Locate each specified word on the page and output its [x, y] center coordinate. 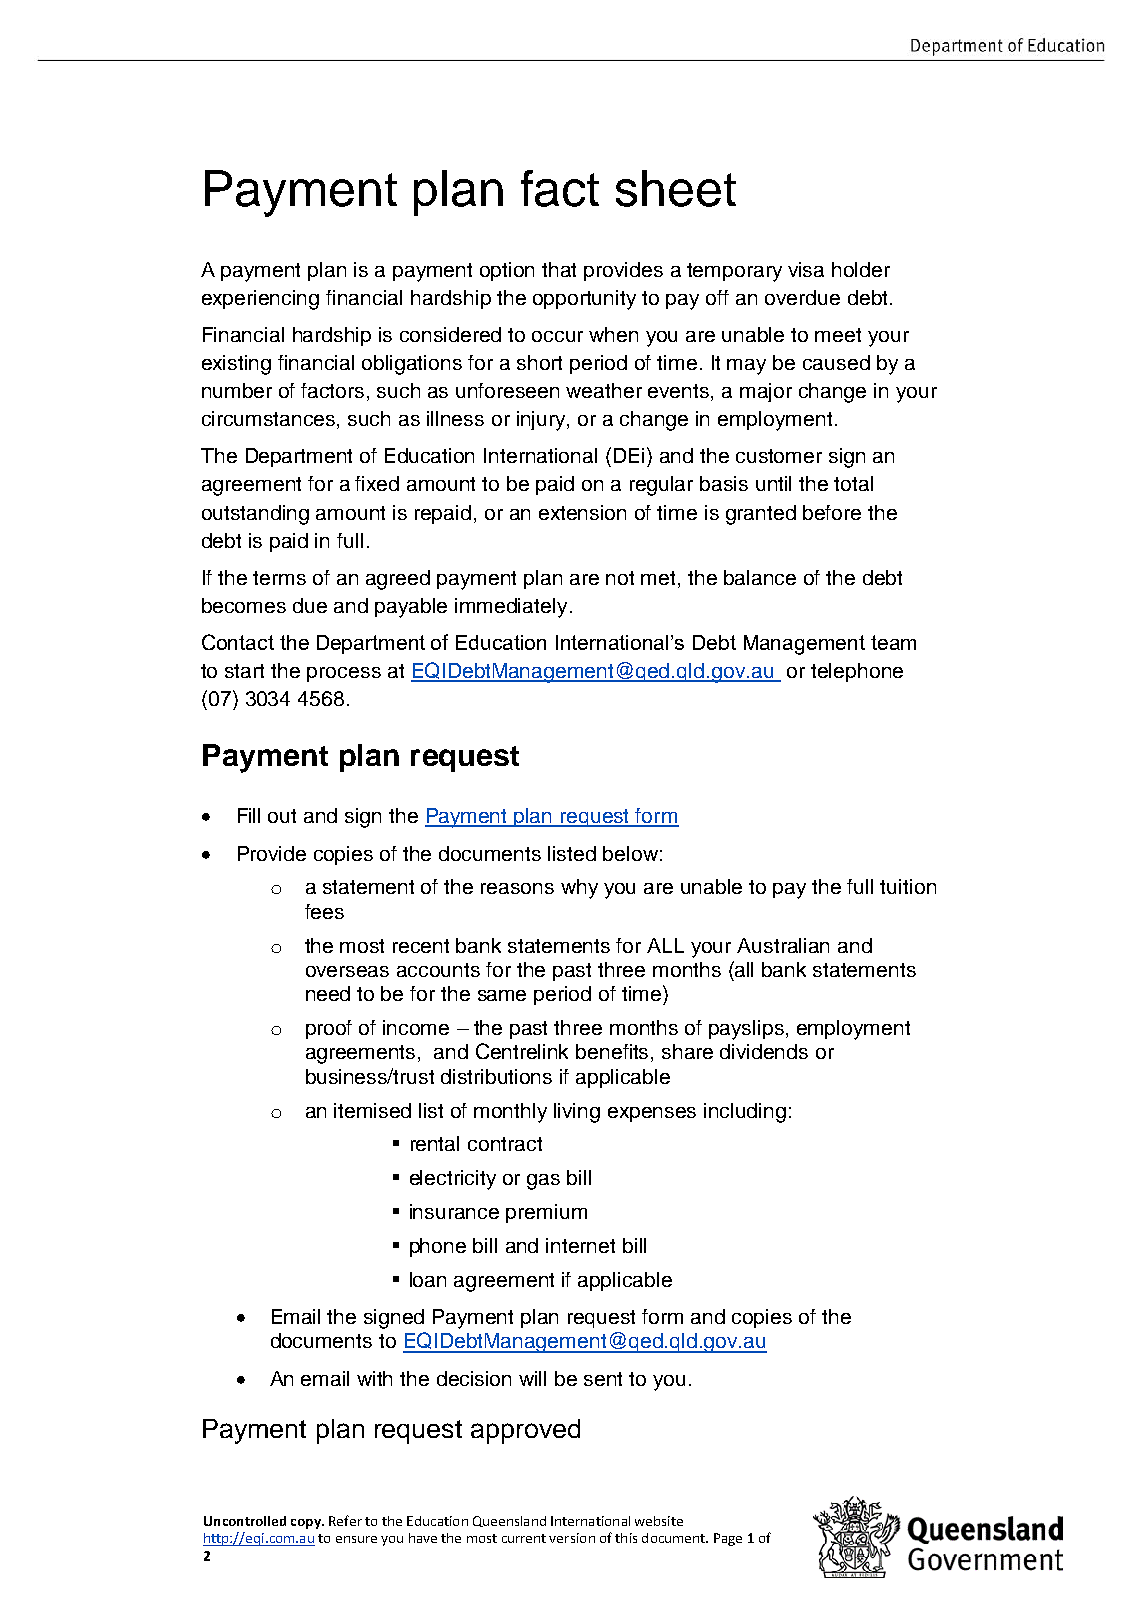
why [579, 889]
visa [806, 269]
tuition [908, 886]
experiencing [260, 300]
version [572, 1538]
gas [543, 1182]
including [745, 1113]
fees [324, 911]
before [832, 512]
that [559, 269]
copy [307, 1524]
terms [279, 578]
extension [582, 512]
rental [435, 1143]
